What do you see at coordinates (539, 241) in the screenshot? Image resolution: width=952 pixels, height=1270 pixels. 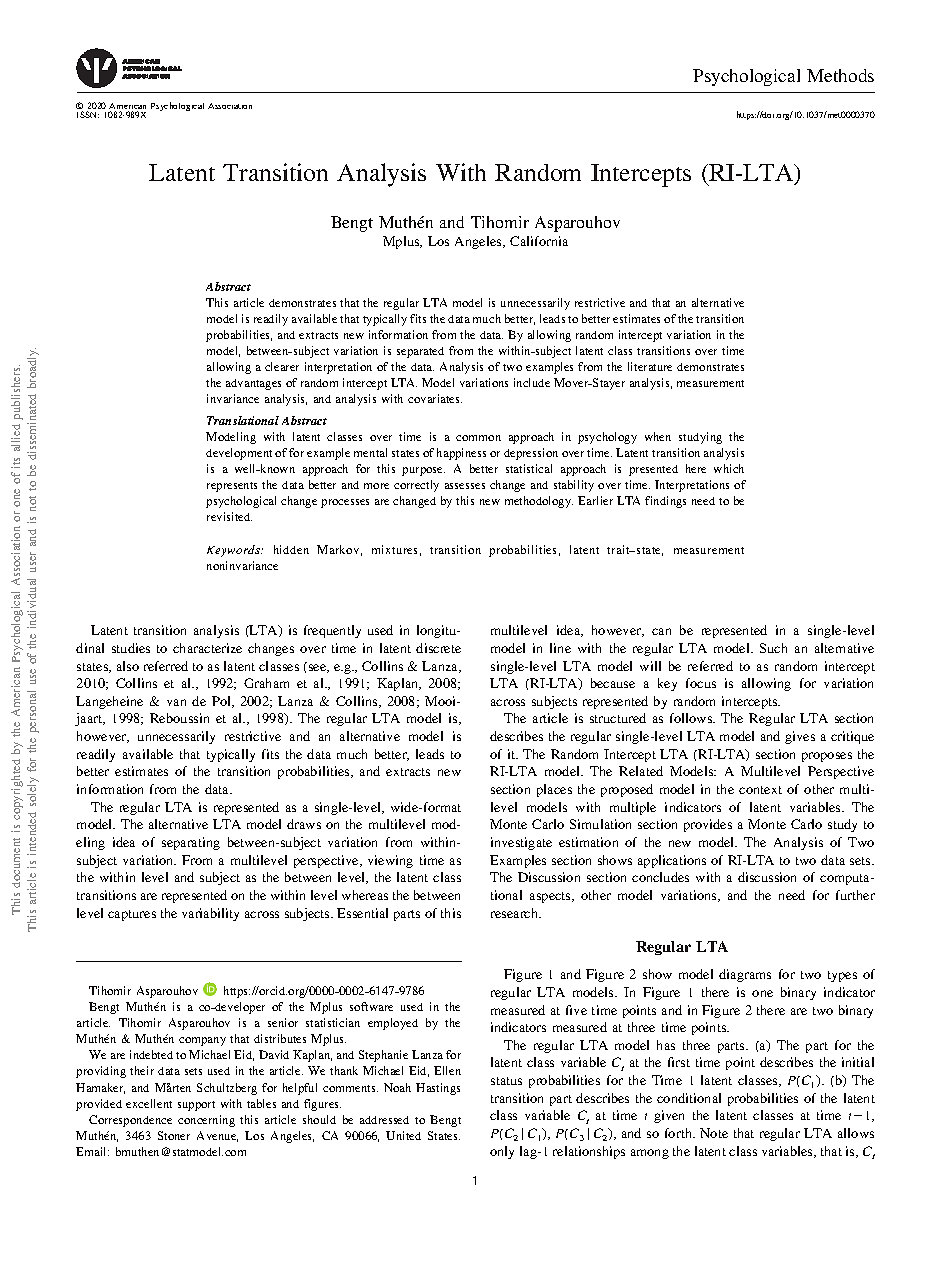 I see `California` at bounding box center [539, 241].
